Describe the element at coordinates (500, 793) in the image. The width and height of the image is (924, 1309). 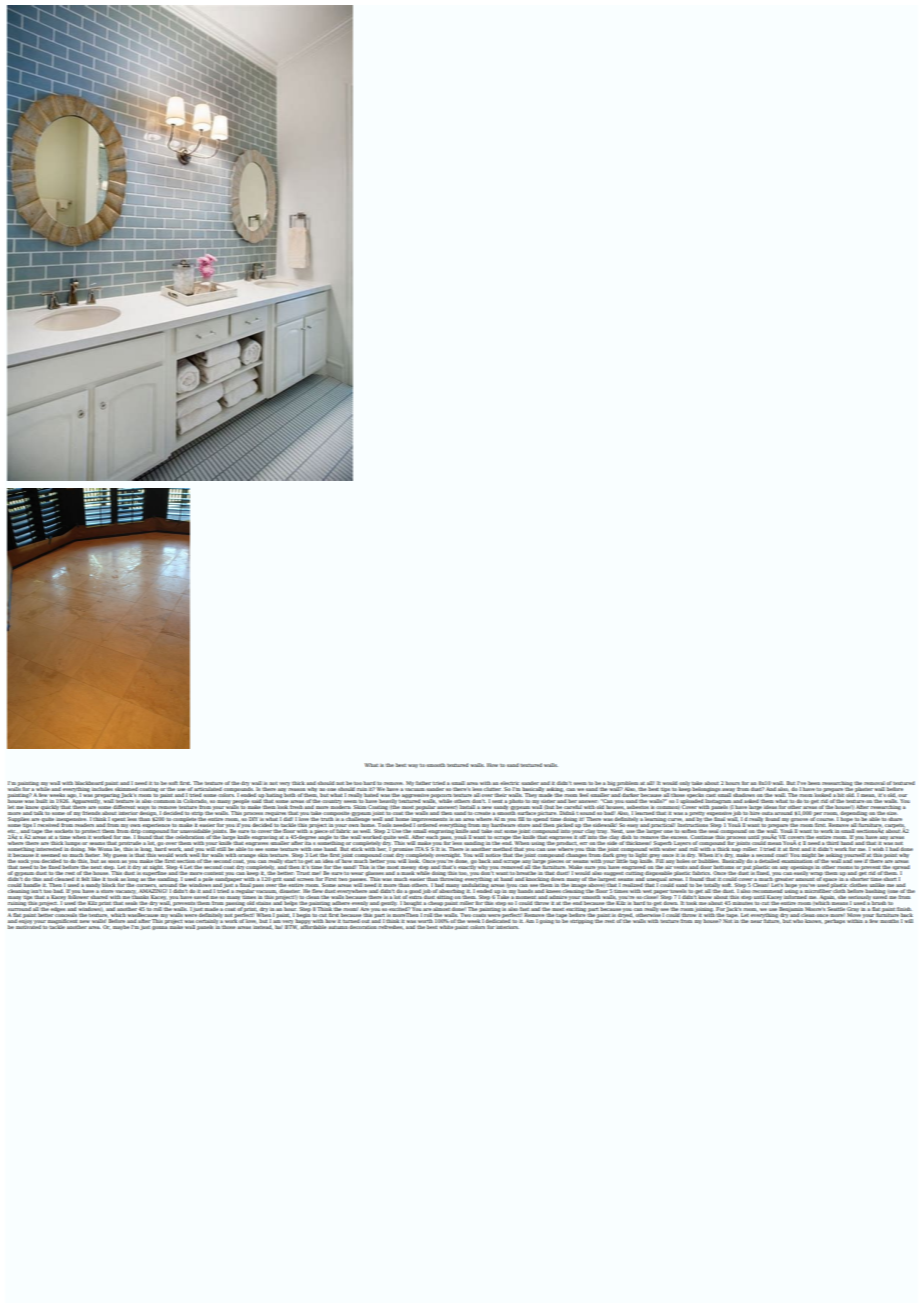
I see `their` at that location.
